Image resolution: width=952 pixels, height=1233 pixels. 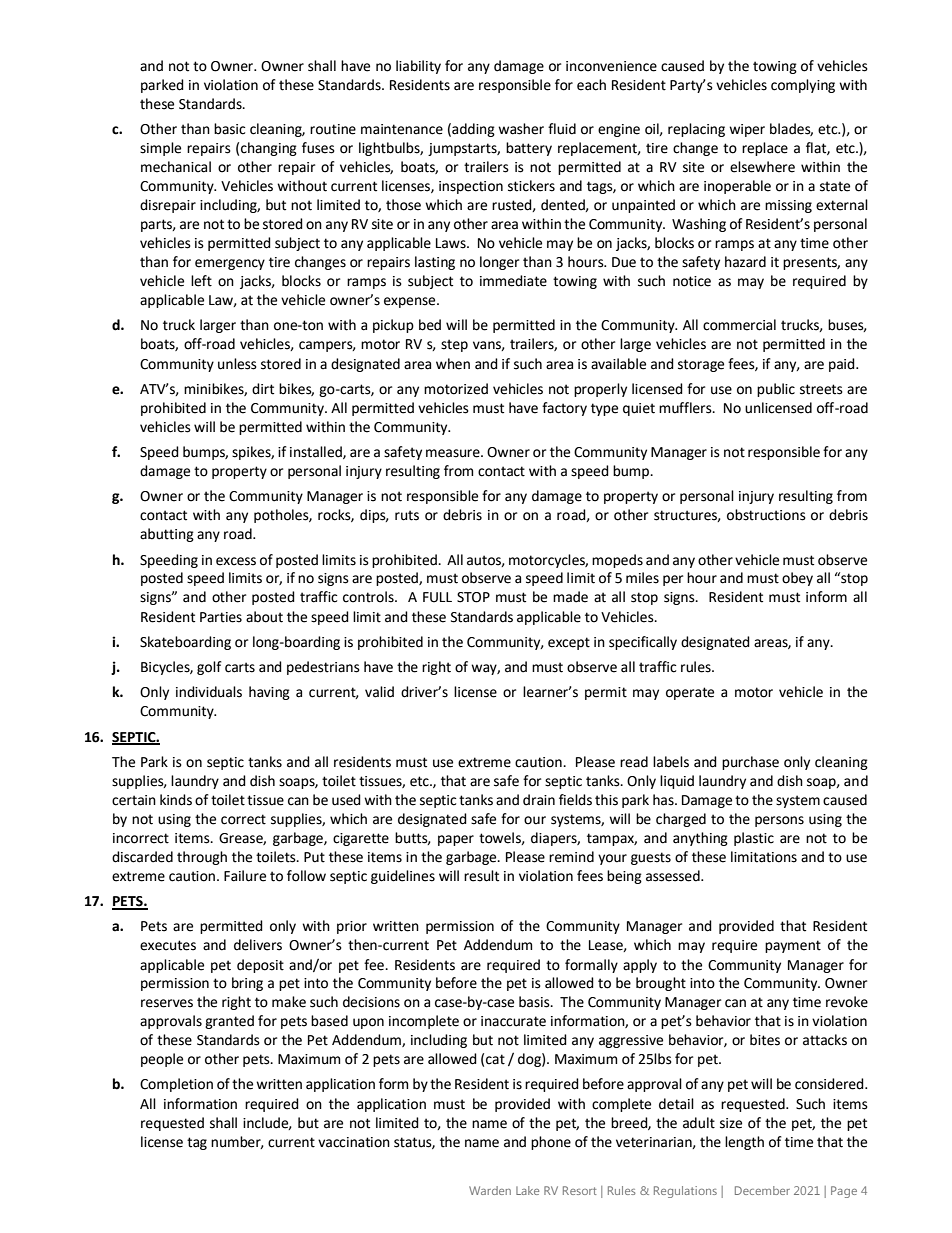 What do you see at coordinates (453, 364) in the screenshot?
I see `when` at bounding box center [453, 364].
